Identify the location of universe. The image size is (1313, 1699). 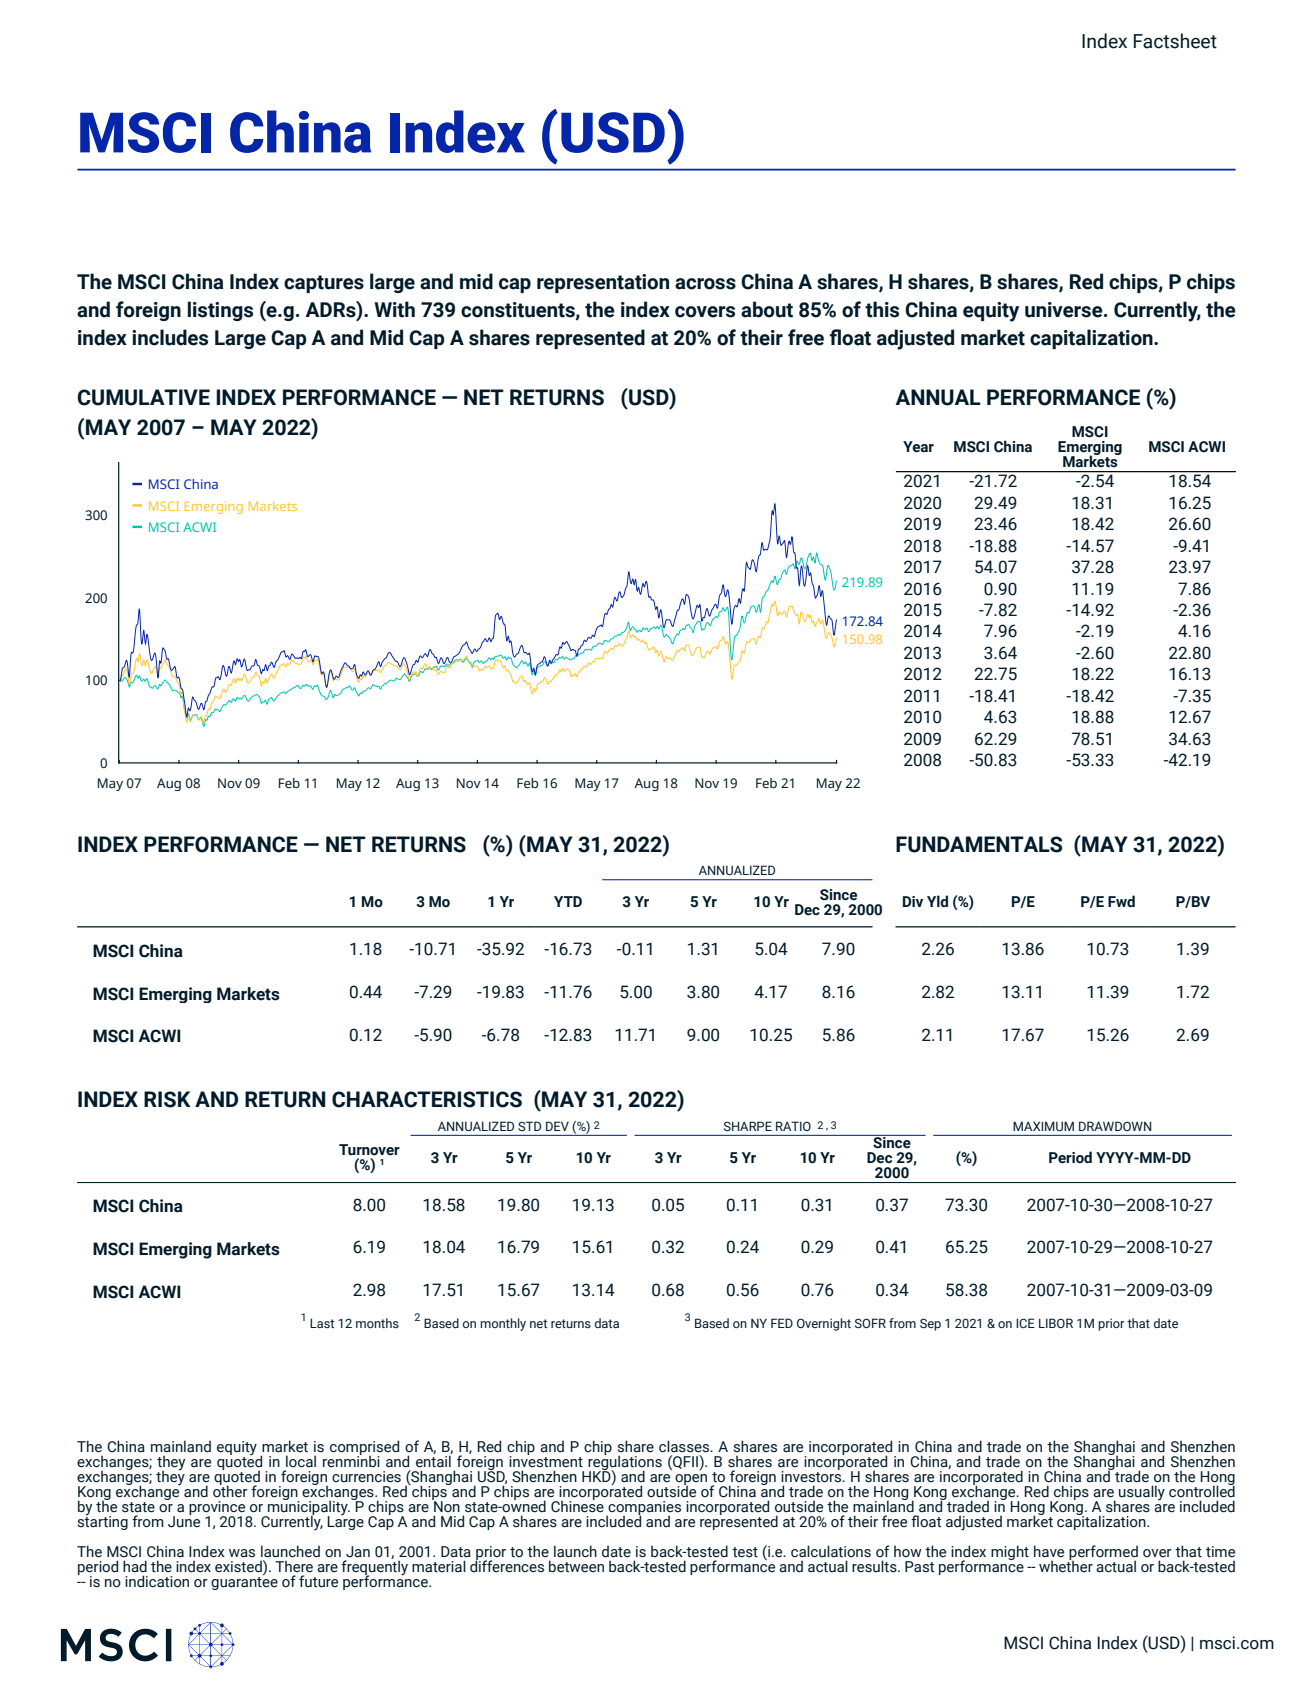
(1065, 310).
